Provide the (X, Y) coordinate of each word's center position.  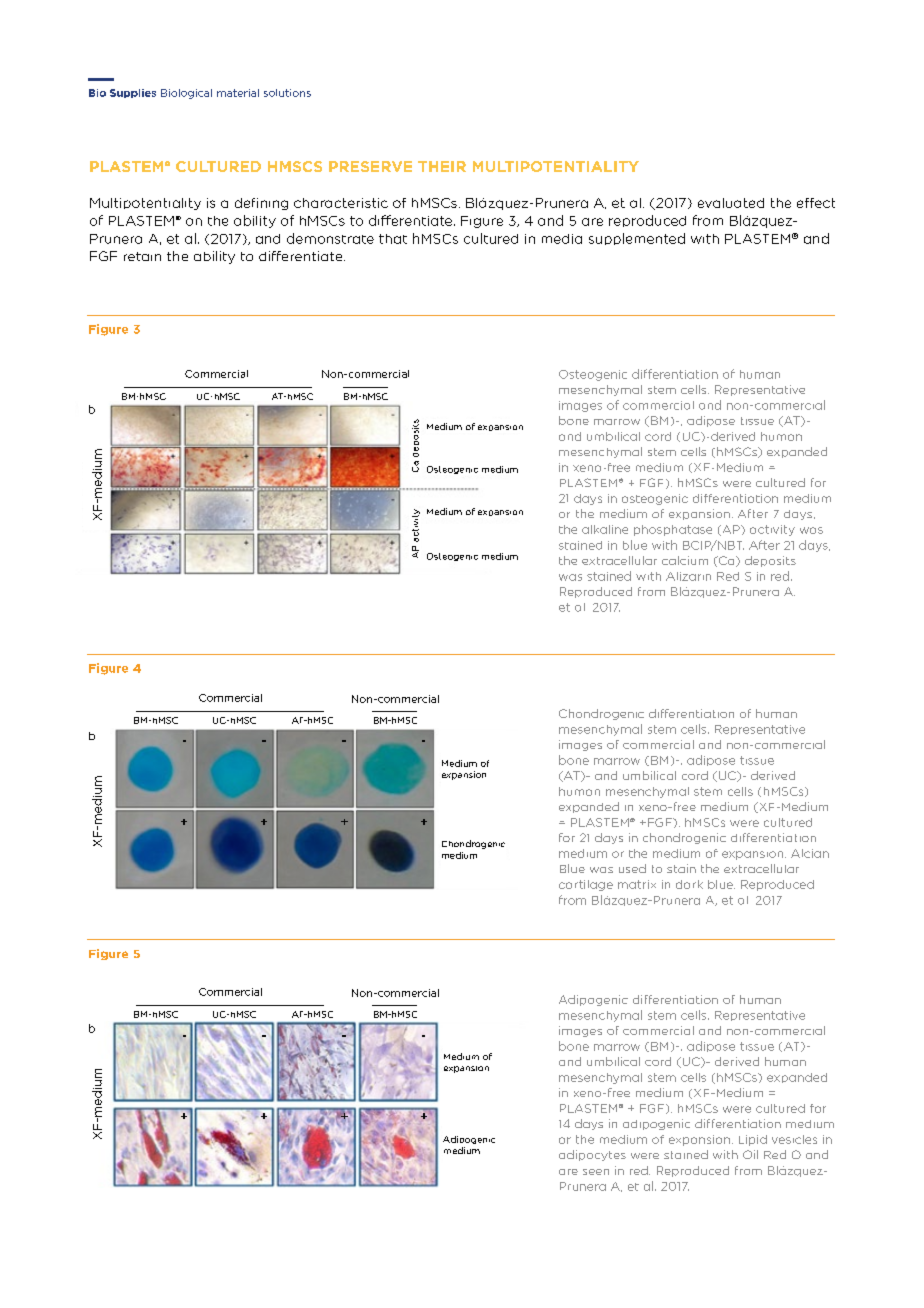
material (238, 93)
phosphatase (673, 530)
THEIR (442, 166)
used (632, 868)
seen (596, 1172)
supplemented (637, 239)
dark (689, 884)
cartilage (586, 885)
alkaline (605, 529)
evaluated (731, 203)
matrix (637, 884)
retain (142, 256)
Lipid (753, 1140)
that (393, 239)
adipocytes (592, 1155)
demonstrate (330, 238)
